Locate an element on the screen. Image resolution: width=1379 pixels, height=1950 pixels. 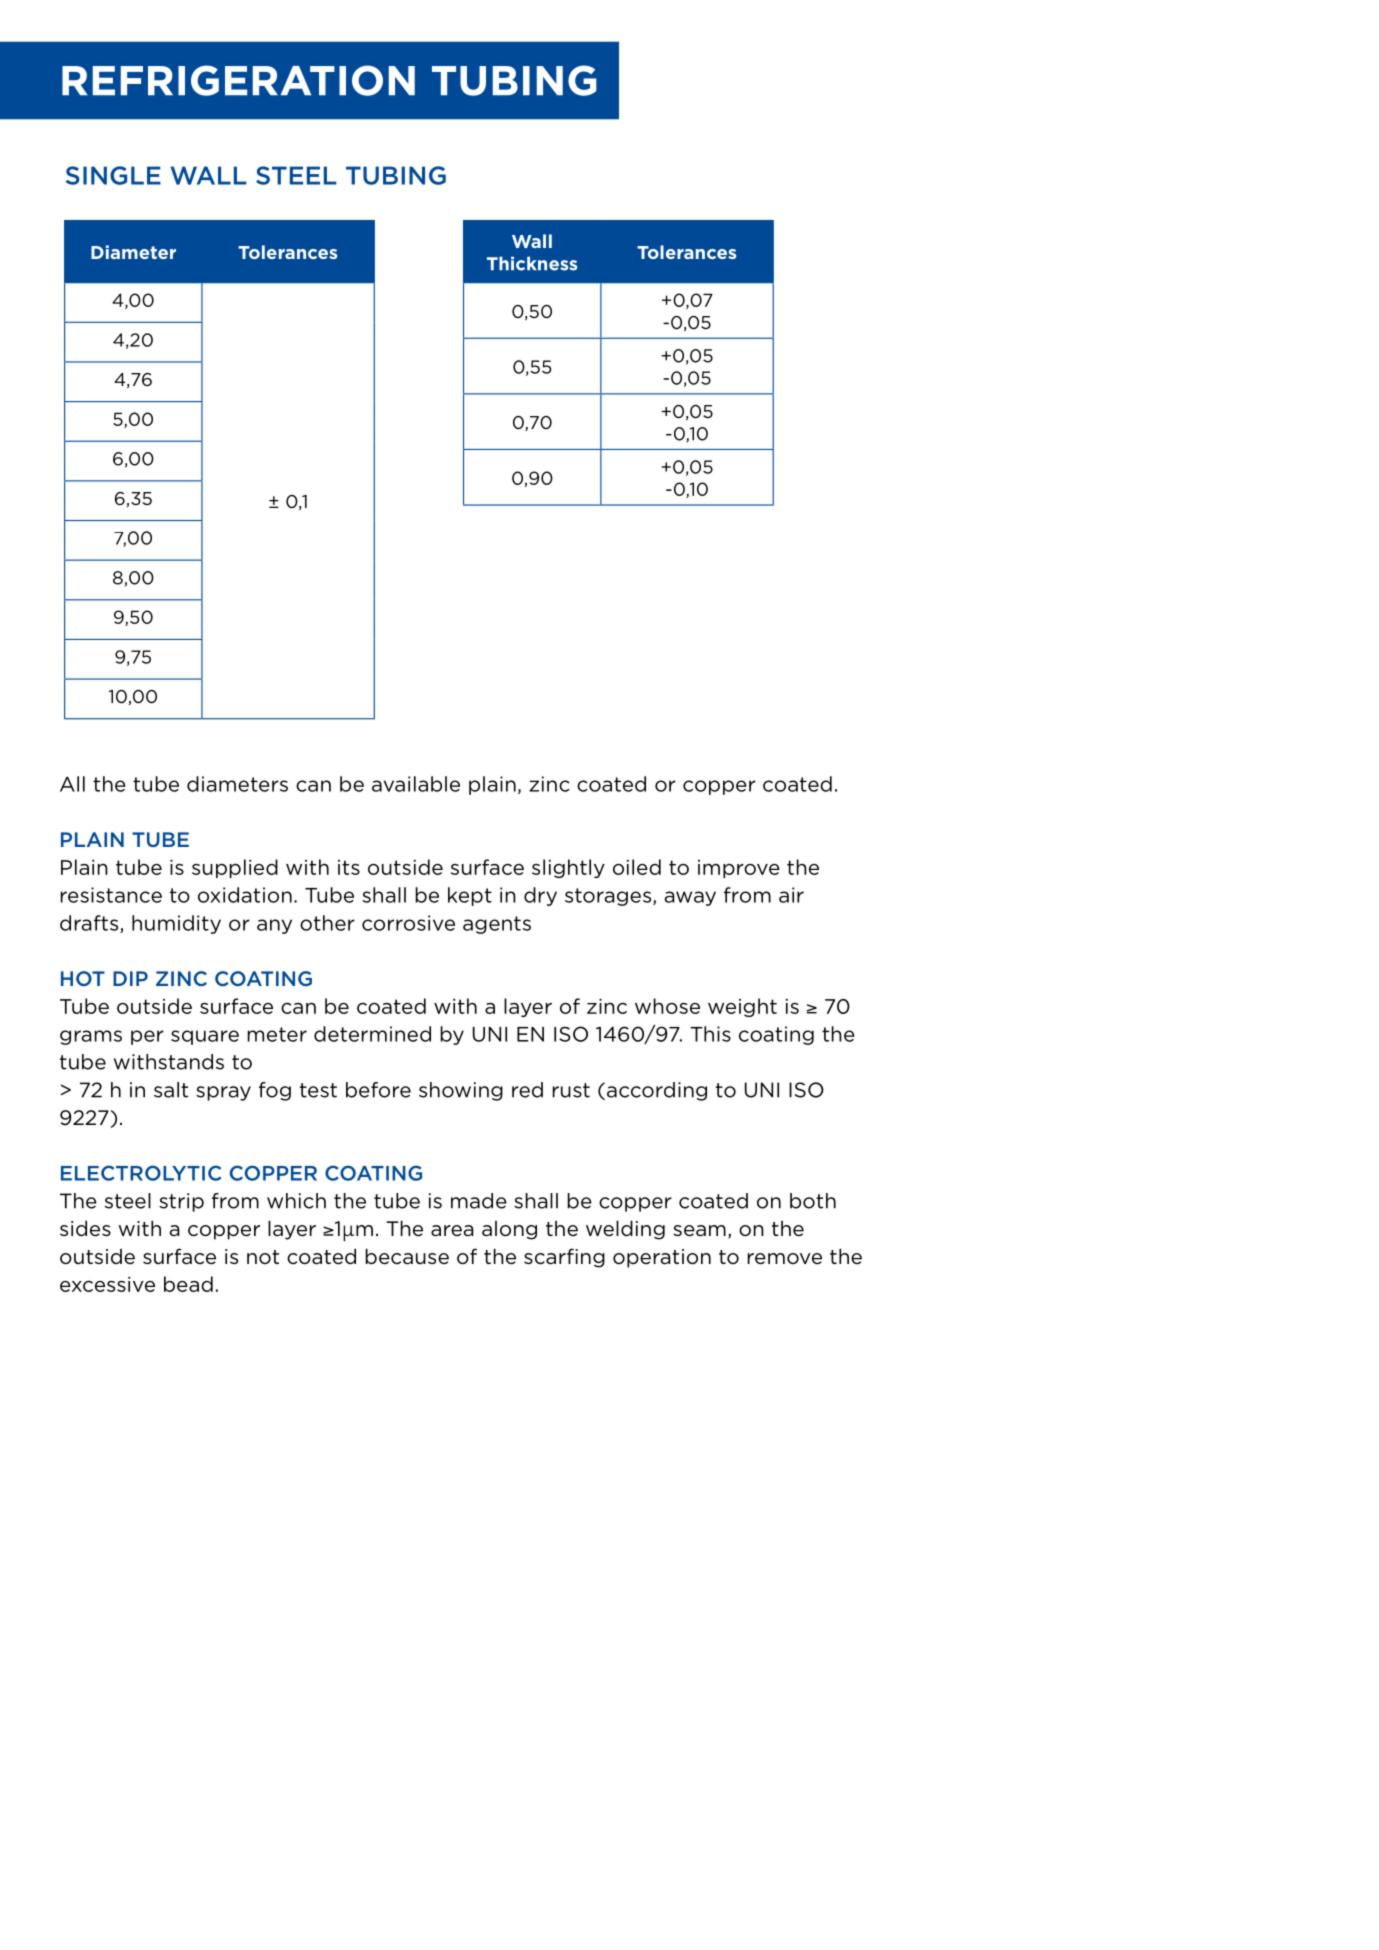
area is located at coordinates (452, 1231).
